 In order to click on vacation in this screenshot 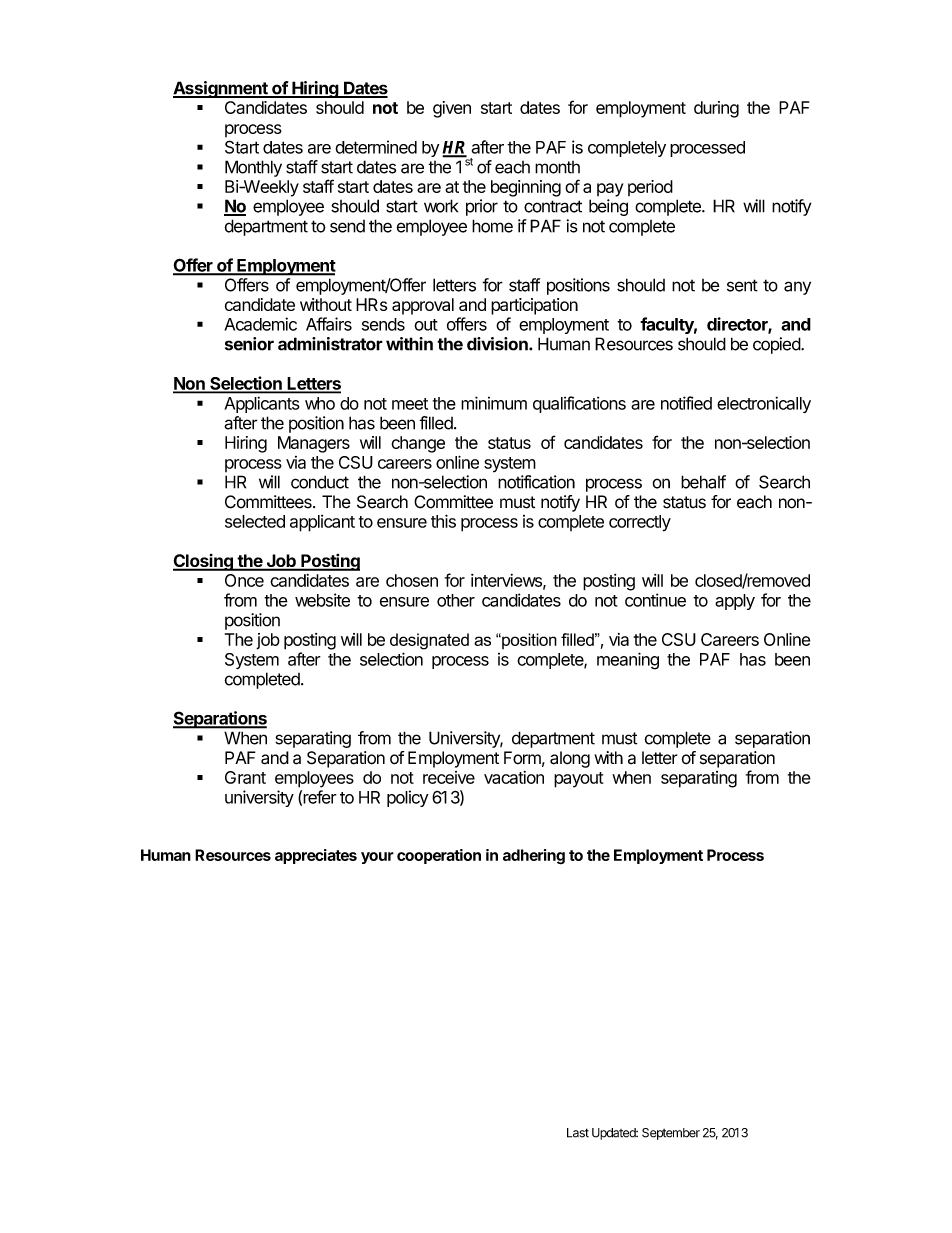, I will do `click(514, 777)`.
